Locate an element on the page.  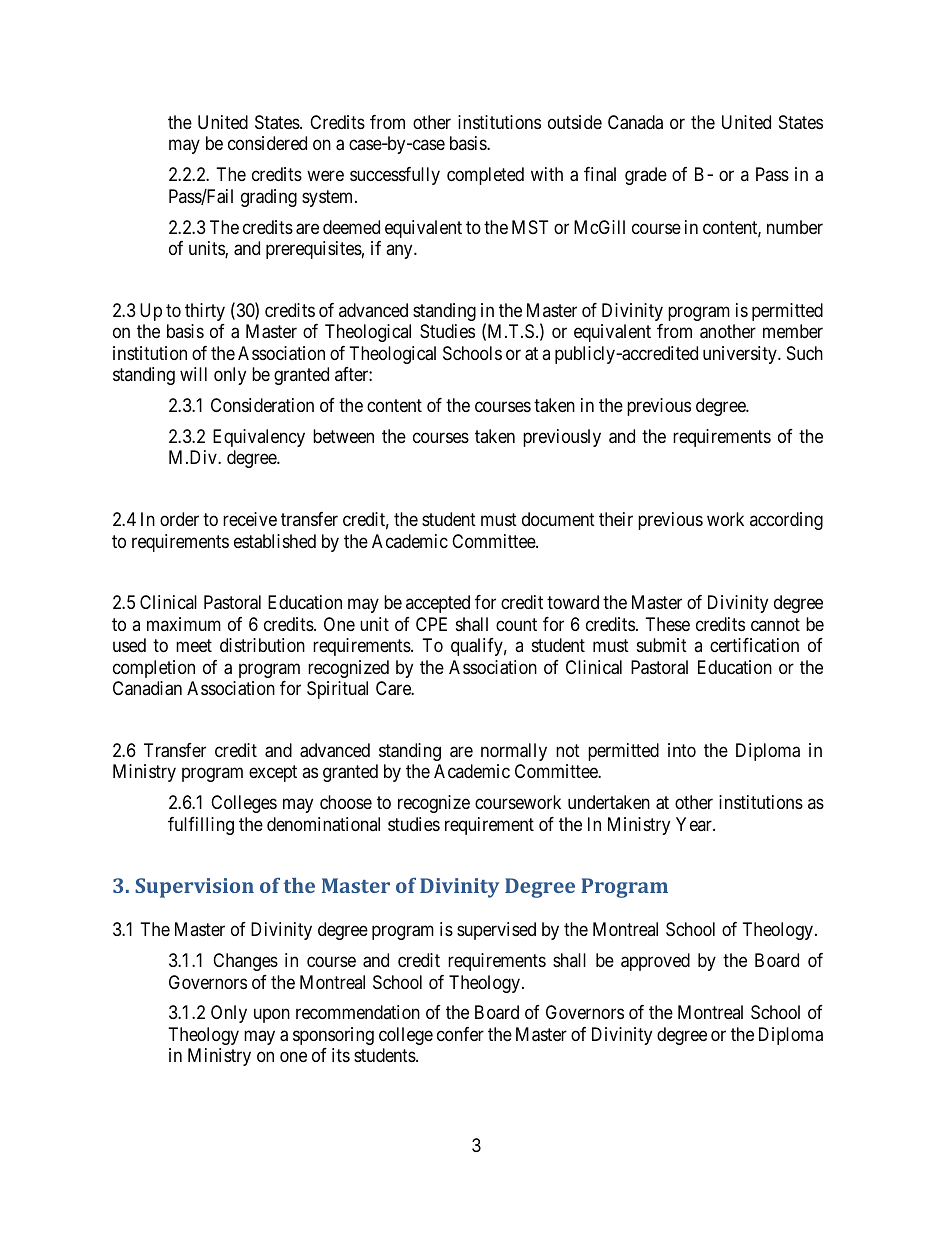
completed is located at coordinates (485, 176).
